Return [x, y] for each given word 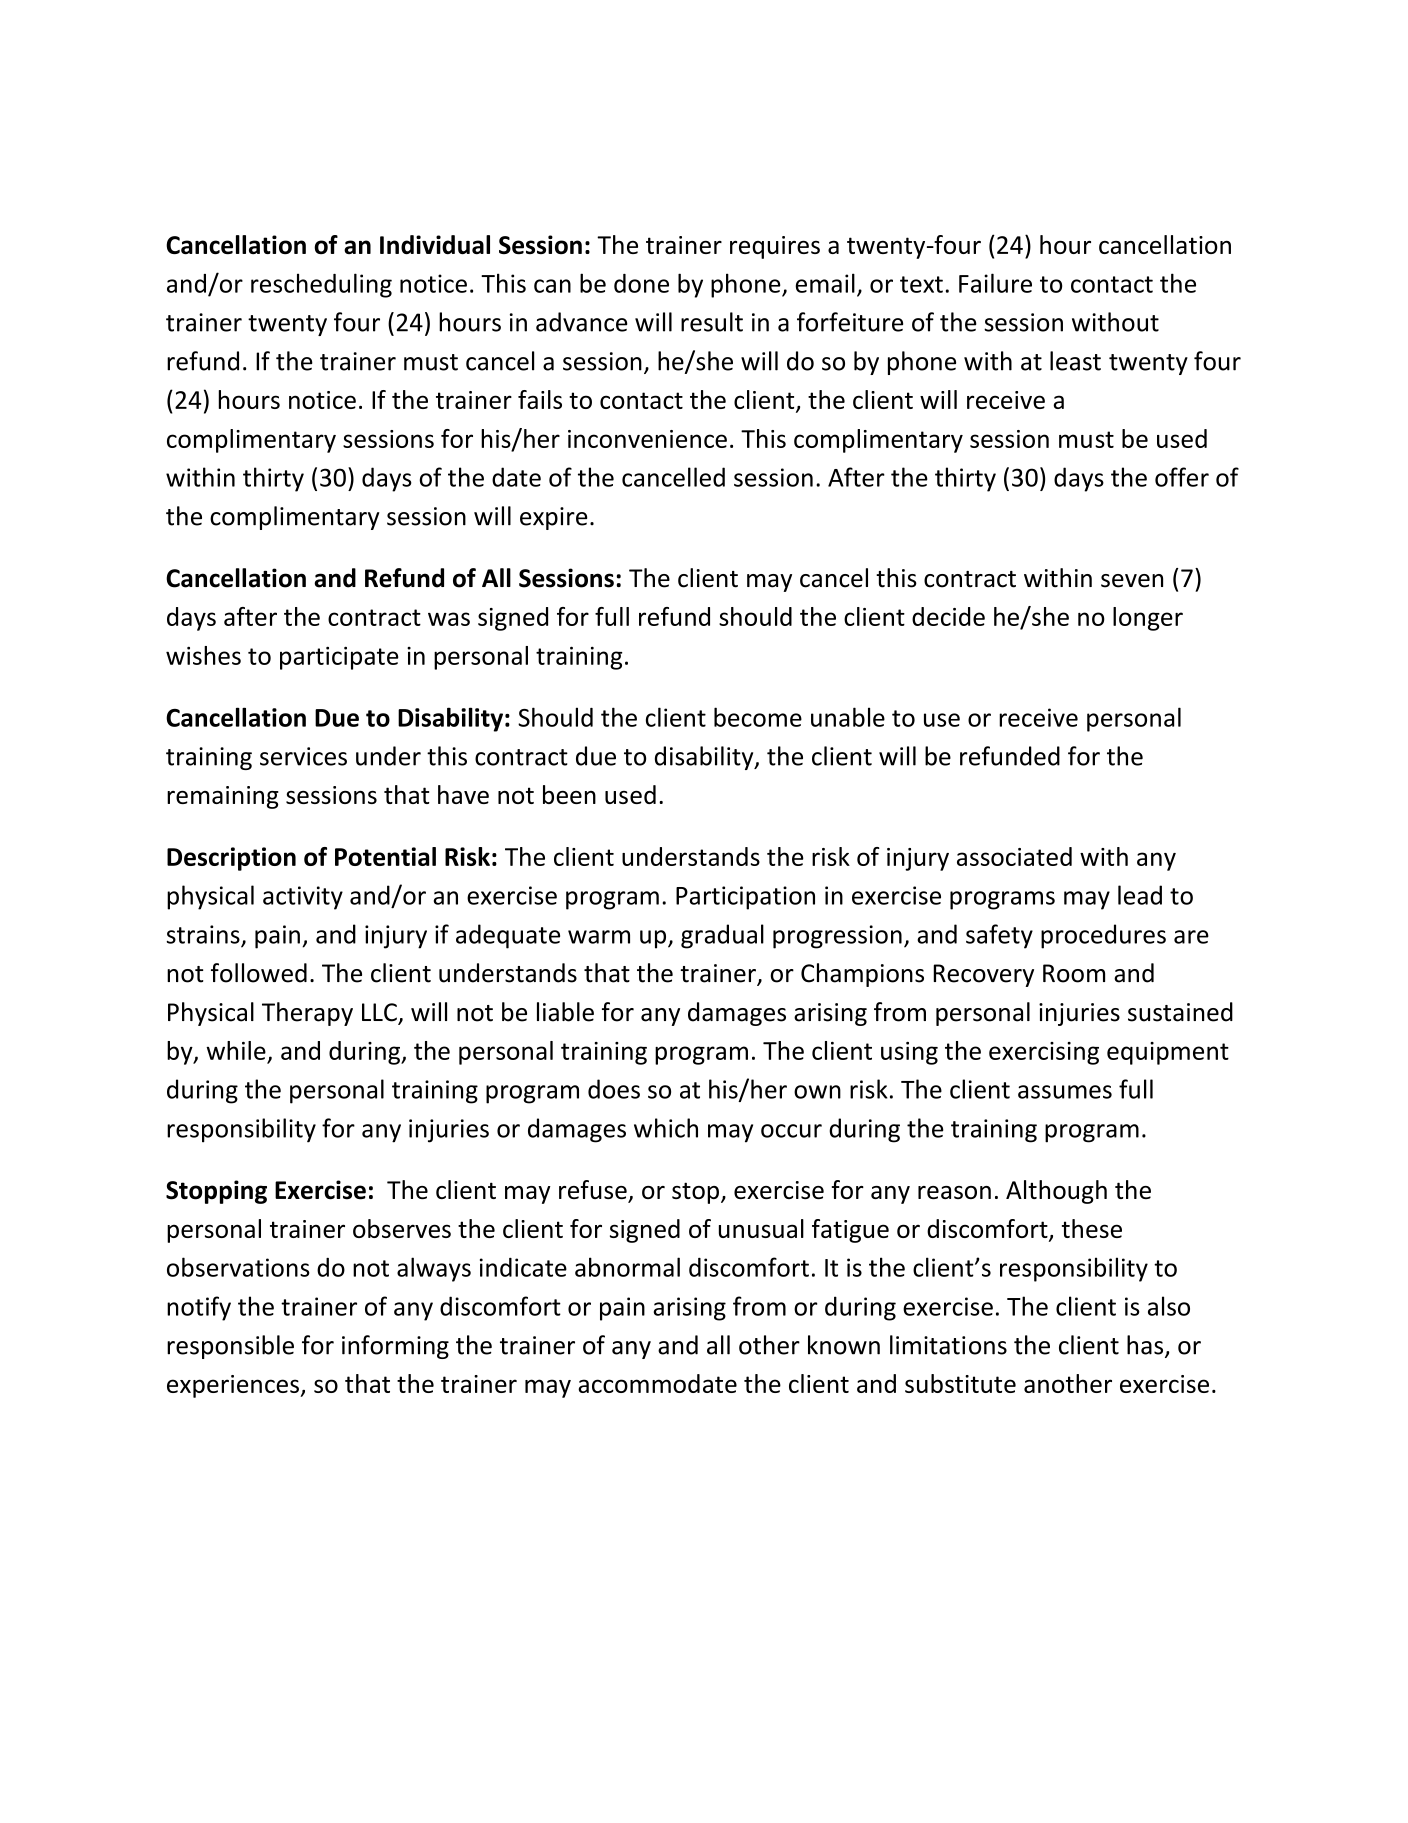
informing [395, 1347]
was [449, 619]
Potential [385, 856]
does [614, 1089]
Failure [995, 283]
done [641, 283]
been [569, 794]
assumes [1065, 1092]
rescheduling [321, 285]
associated [1014, 856]
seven [1132, 581]
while [236, 1050]
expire [554, 518]
